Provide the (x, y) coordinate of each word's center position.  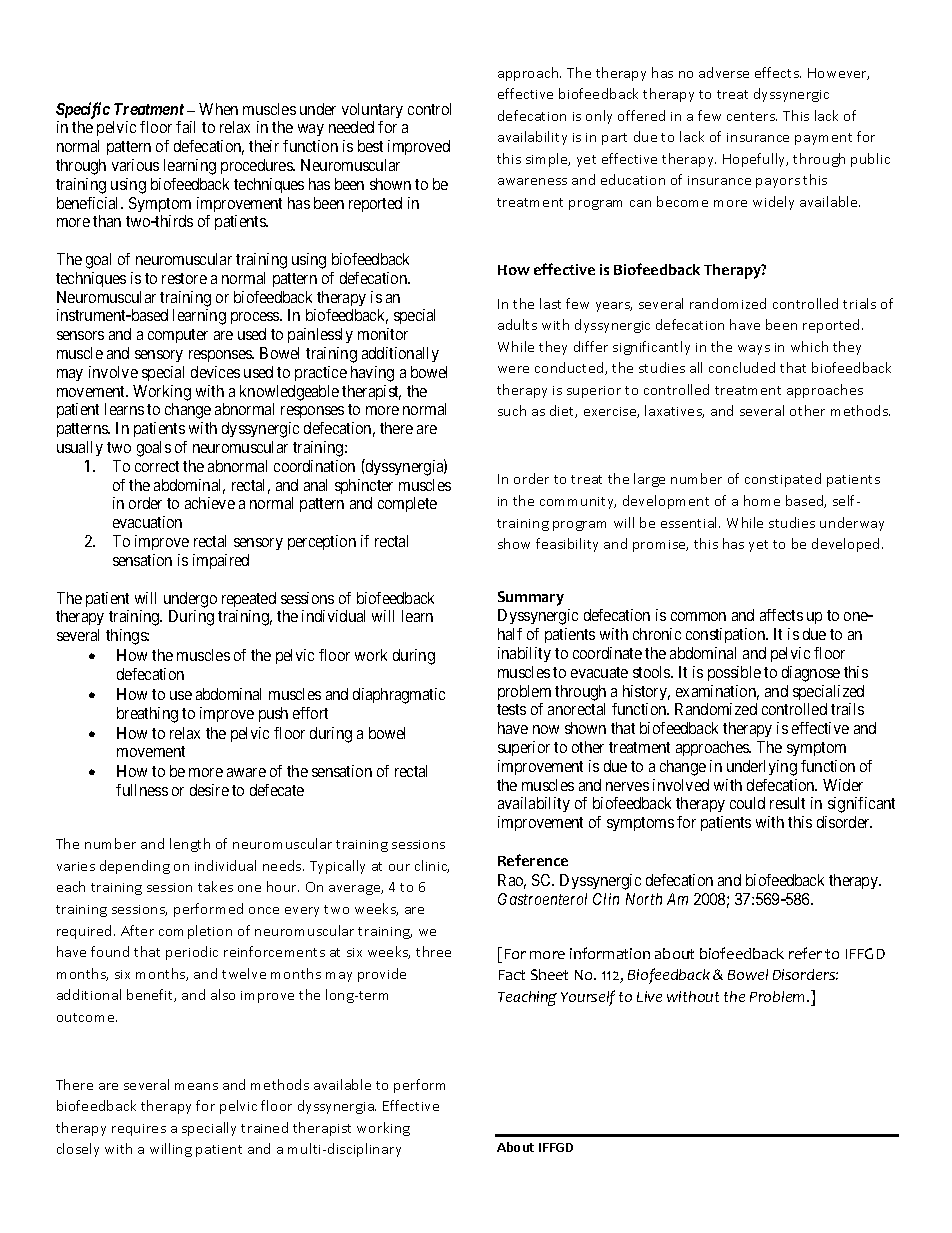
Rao (512, 881)
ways (754, 350)
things (127, 637)
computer (178, 336)
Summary (531, 598)
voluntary (372, 110)
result (787, 803)
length (190, 845)
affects (781, 615)
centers (752, 116)
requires (139, 1130)
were (513, 369)
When (218, 109)
